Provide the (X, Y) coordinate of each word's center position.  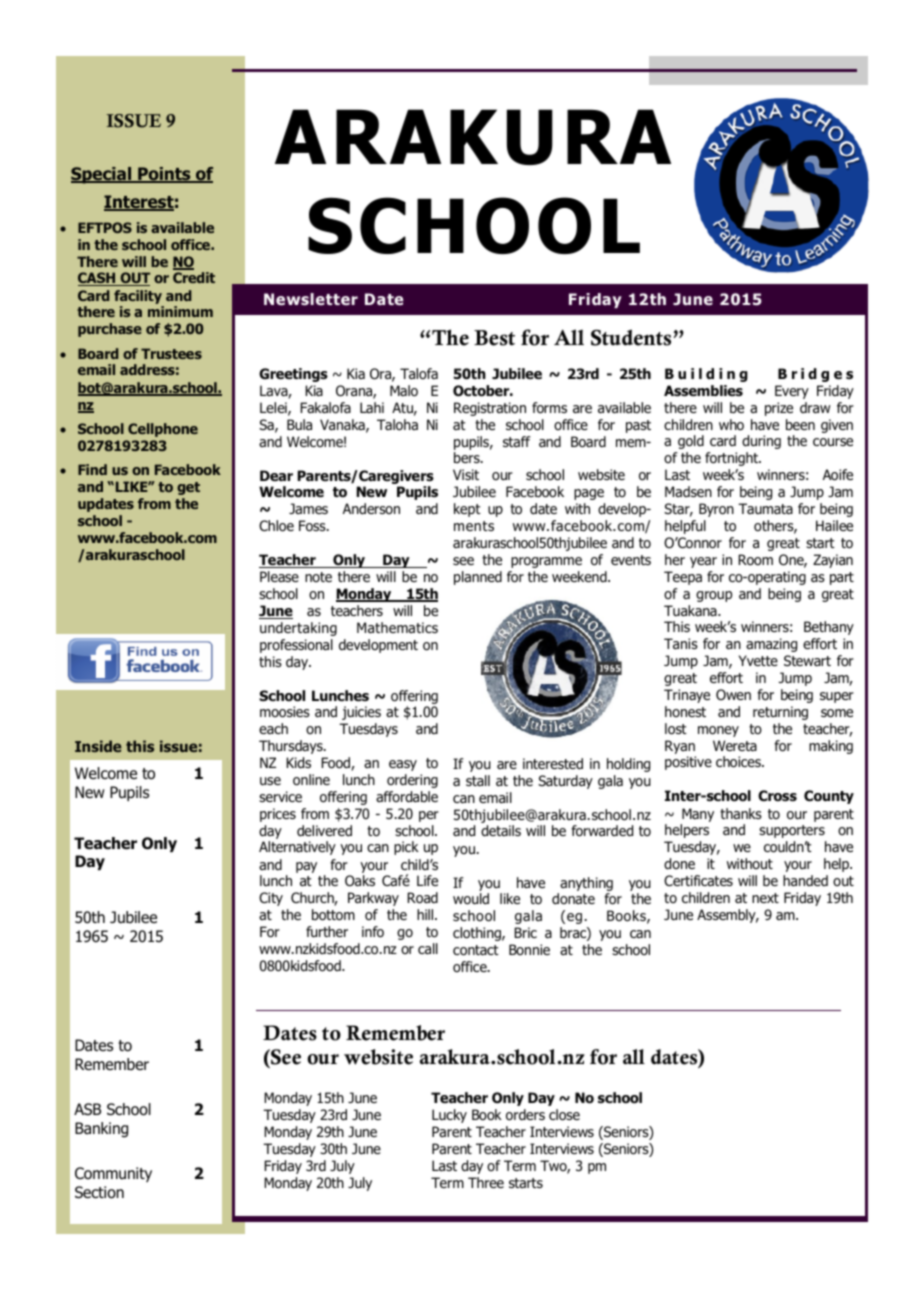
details (501, 831)
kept (467, 510)
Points (164, 175)
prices (278, 815)
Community (113, 1174)
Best (494, 338)
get (188, 488)
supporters (792, 831)
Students (631, 337)
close (564, 1115)
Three (486, 1182)
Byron (716, 510)
